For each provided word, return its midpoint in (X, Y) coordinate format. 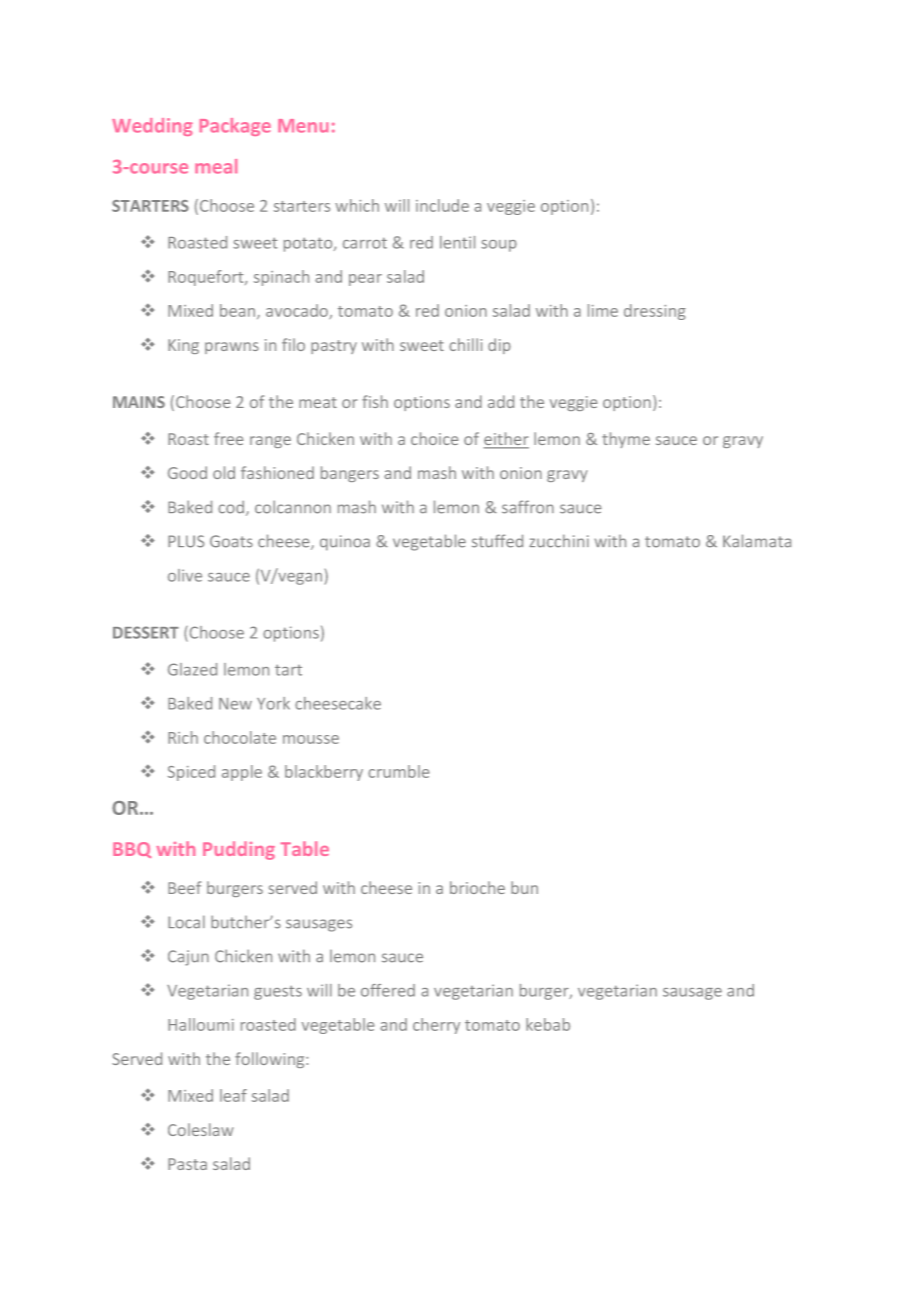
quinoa (345, 543)
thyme (626, 440)
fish (375, 401)
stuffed (497, 541)
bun (524, 887)
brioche (477, 887)
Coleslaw (200, 1129)
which (357, 205)
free (228, 438)
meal (216, 166)
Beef (184, 887)
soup (499, 246)
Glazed (192, 669)
